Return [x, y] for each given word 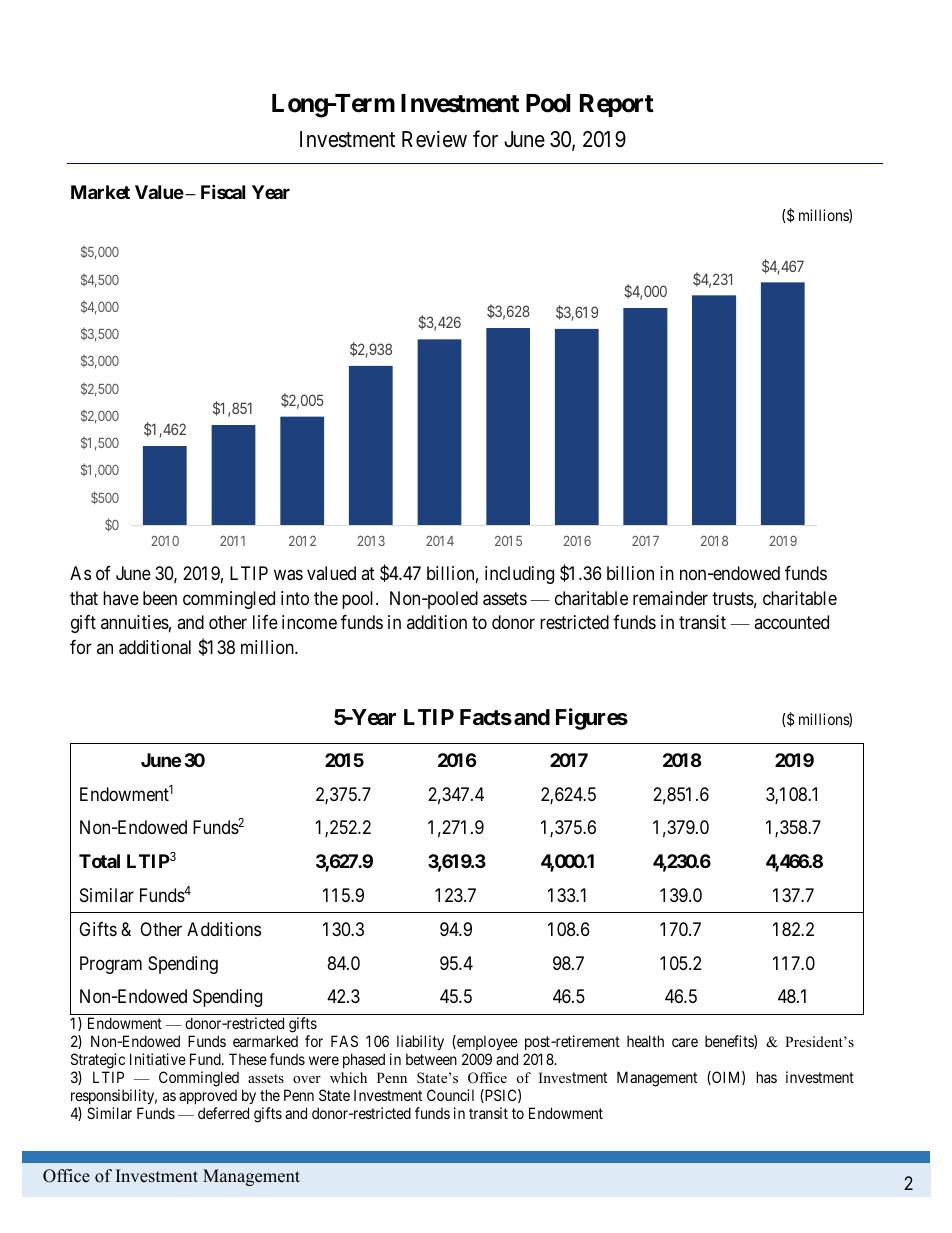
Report [617, 105]
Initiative [158, 1059]
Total [99, 861]
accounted [791, 622]
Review [434, 139]
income [309, 622]
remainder [670, 598]
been [160, 598]
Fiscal [223, 191]
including [519, 575]
